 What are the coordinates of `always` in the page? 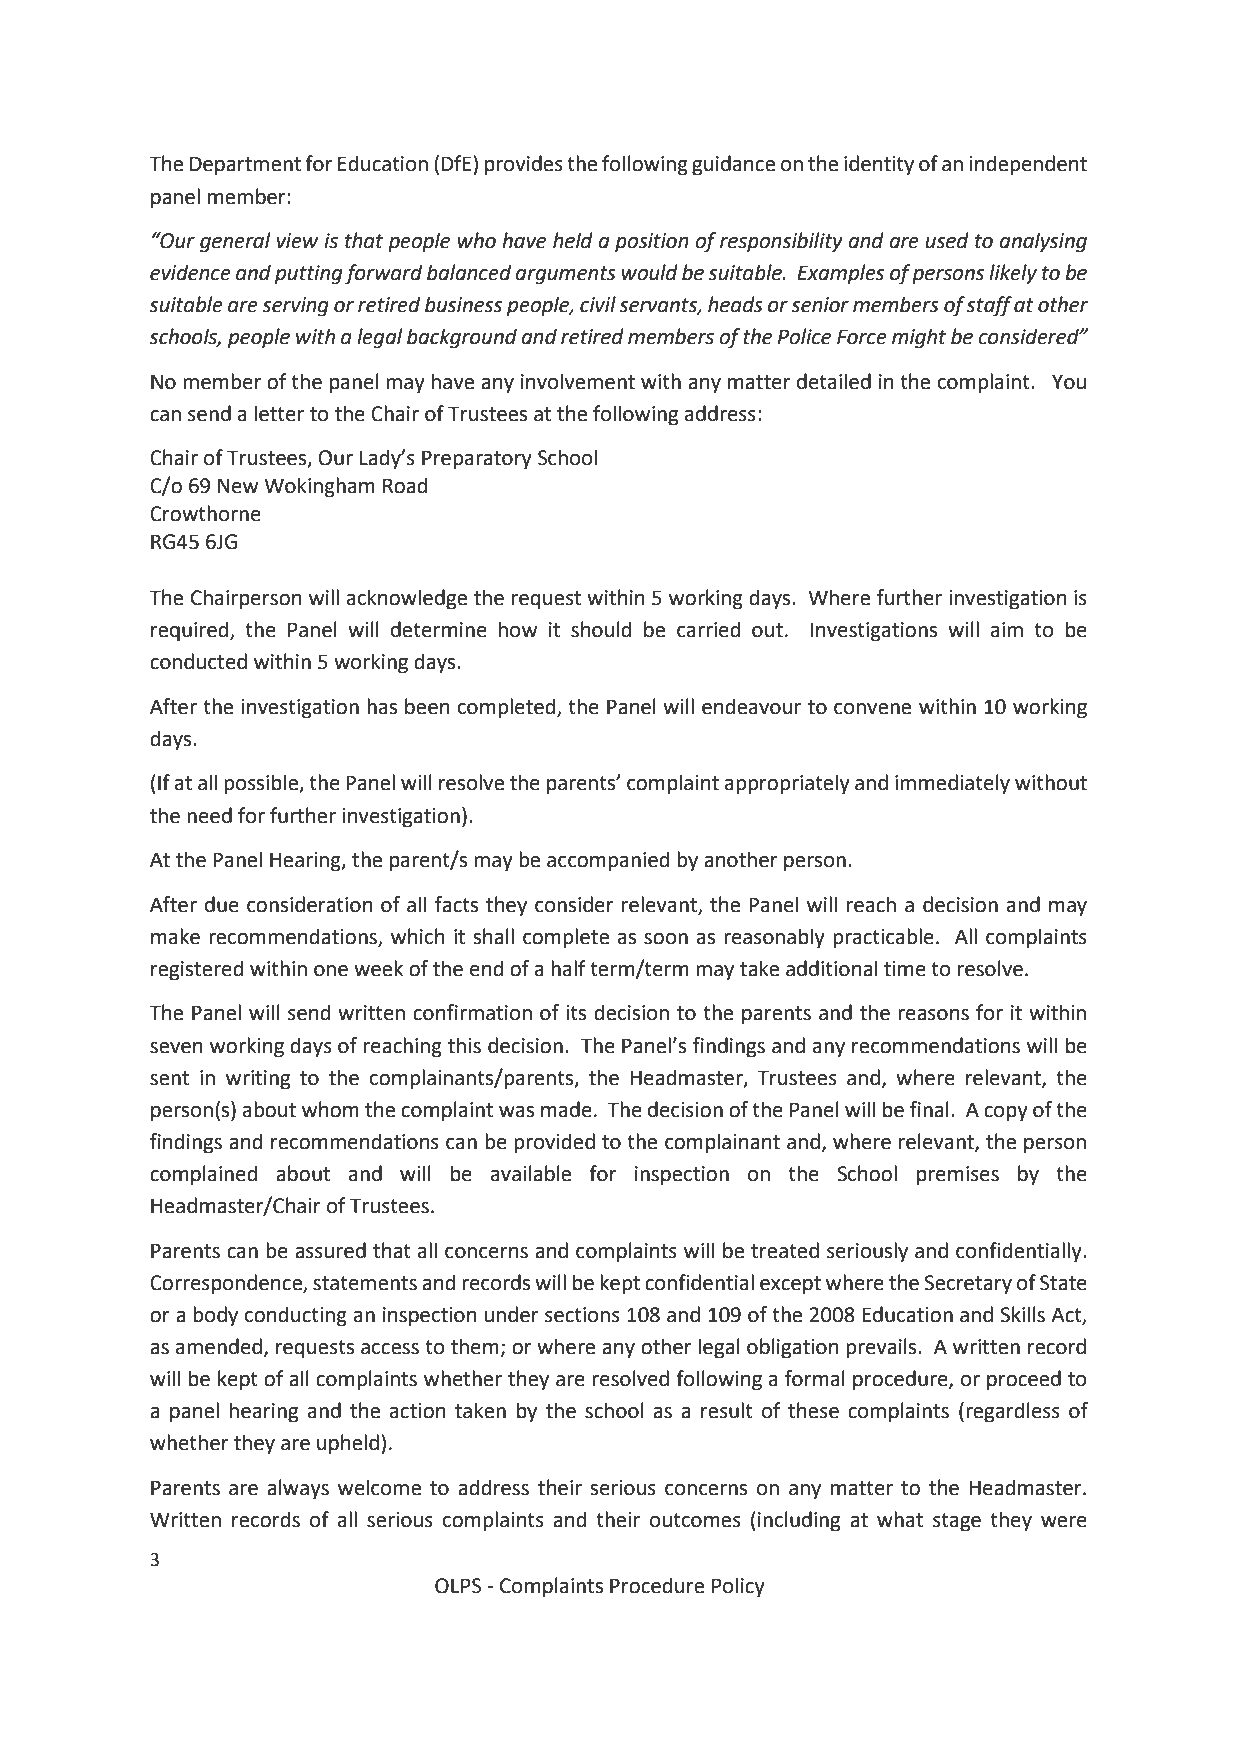 It's located at (298, 1489).
